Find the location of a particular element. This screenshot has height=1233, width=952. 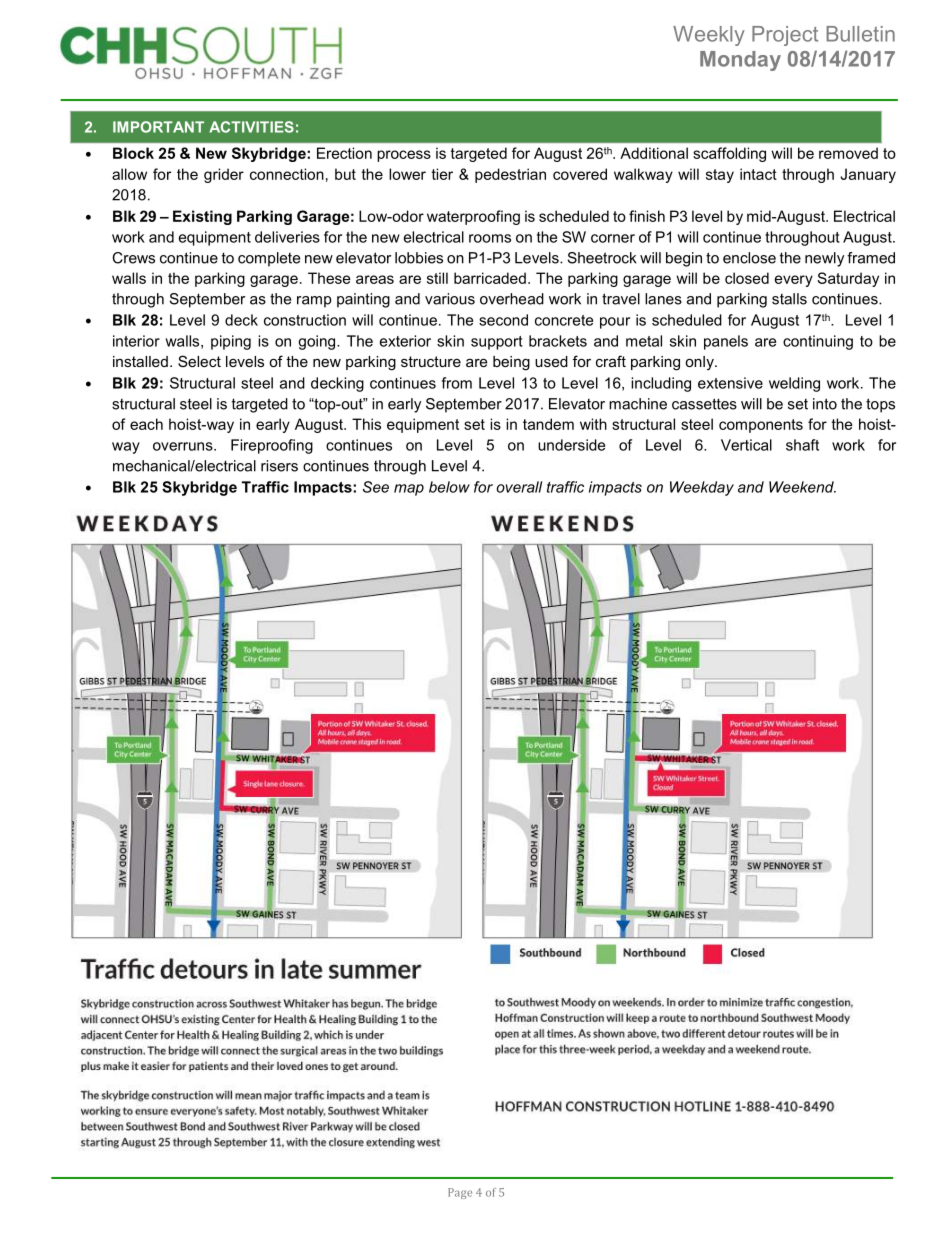

Page is located at coordinates (460, 1193).
